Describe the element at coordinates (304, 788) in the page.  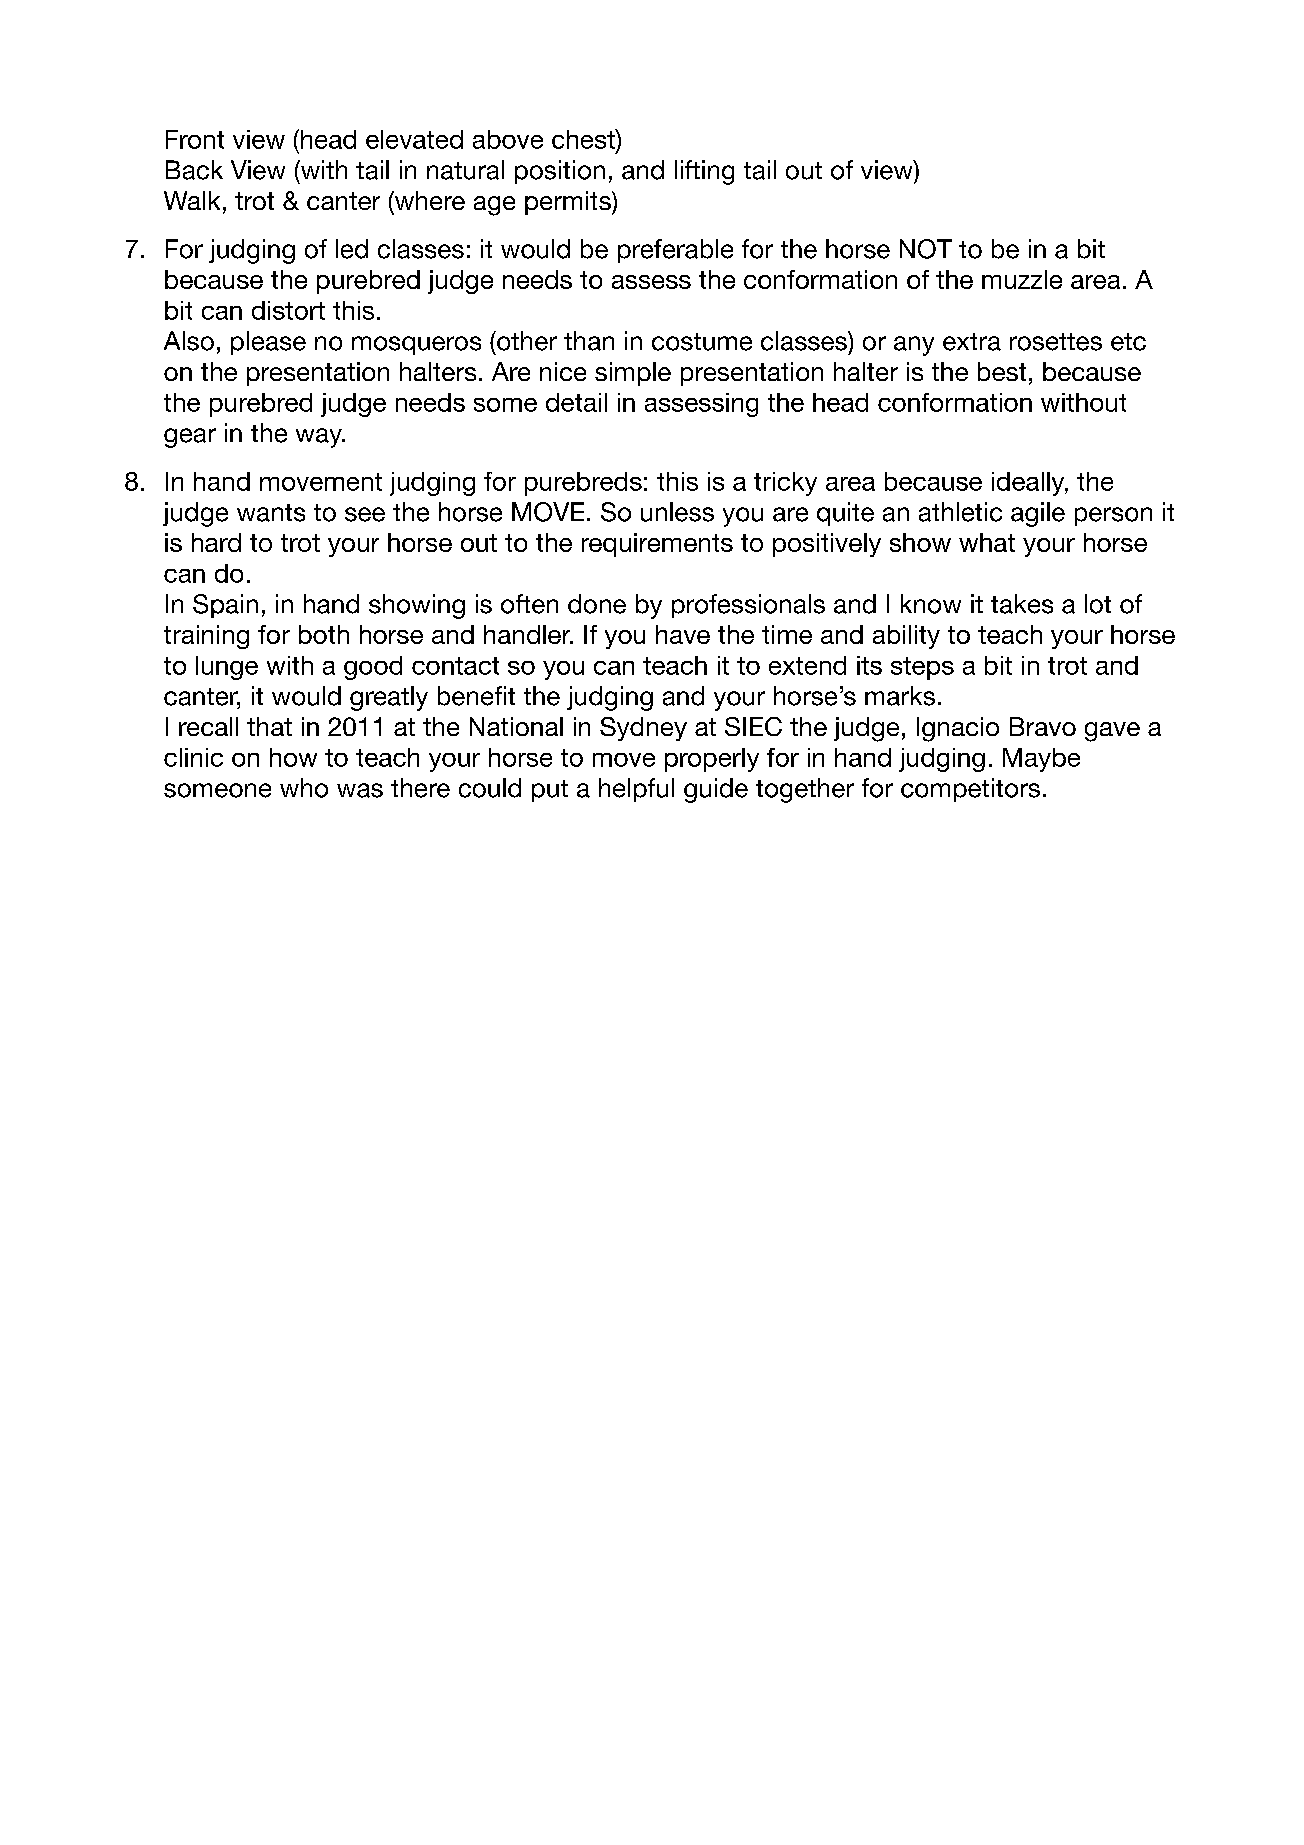
I see `who` at that location.
